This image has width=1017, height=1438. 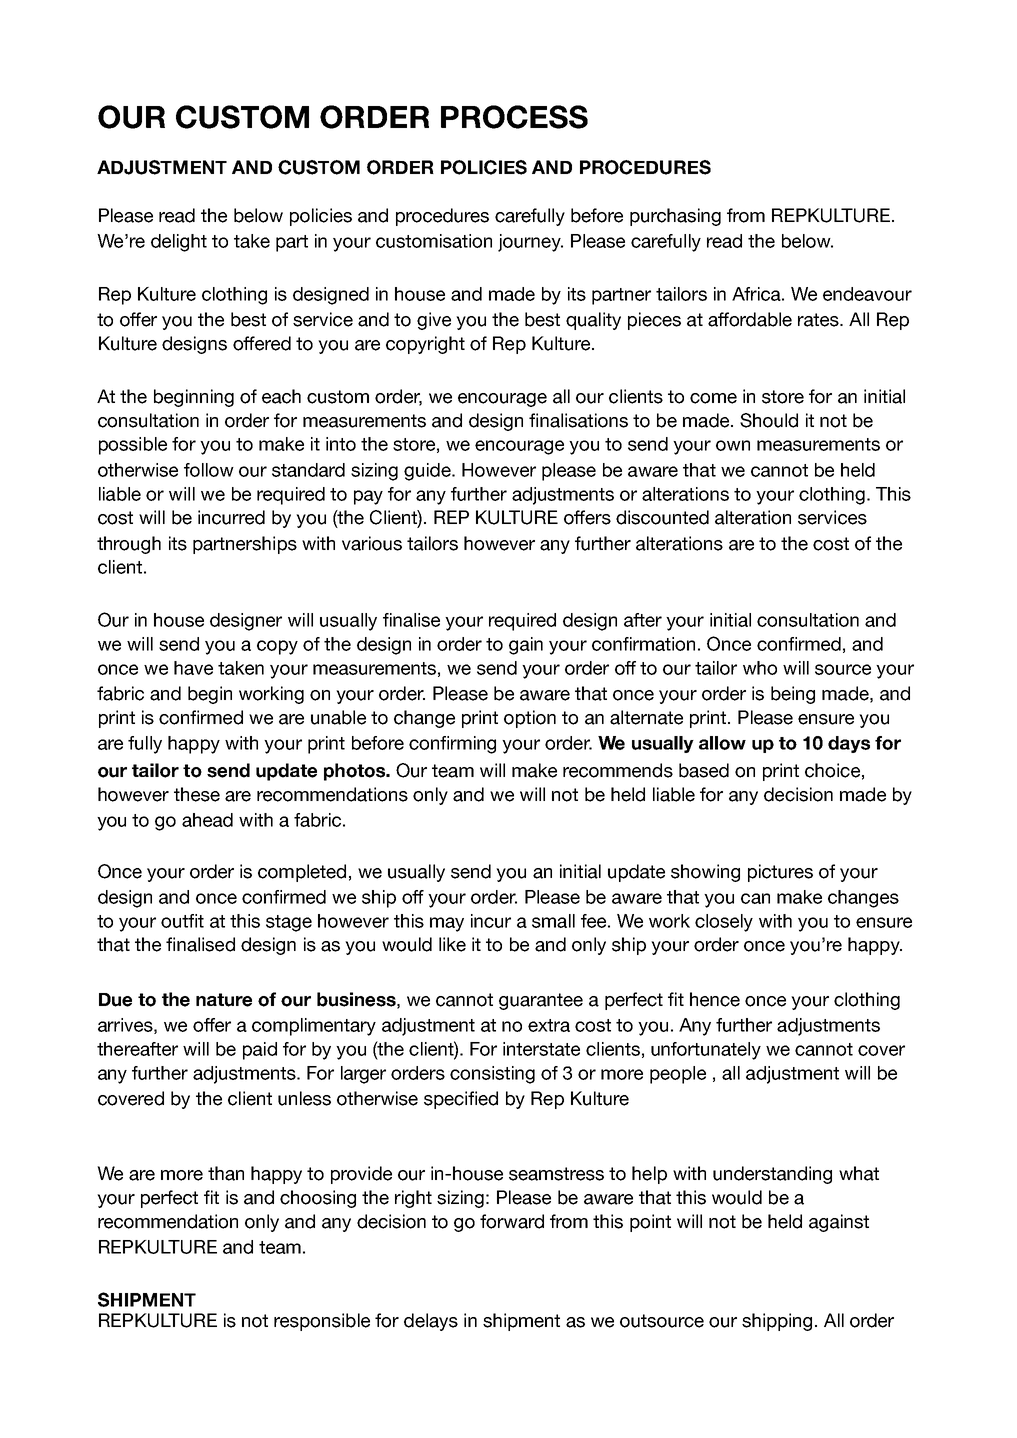 I want to click on PROCESS, so click(x=514, y=117).
